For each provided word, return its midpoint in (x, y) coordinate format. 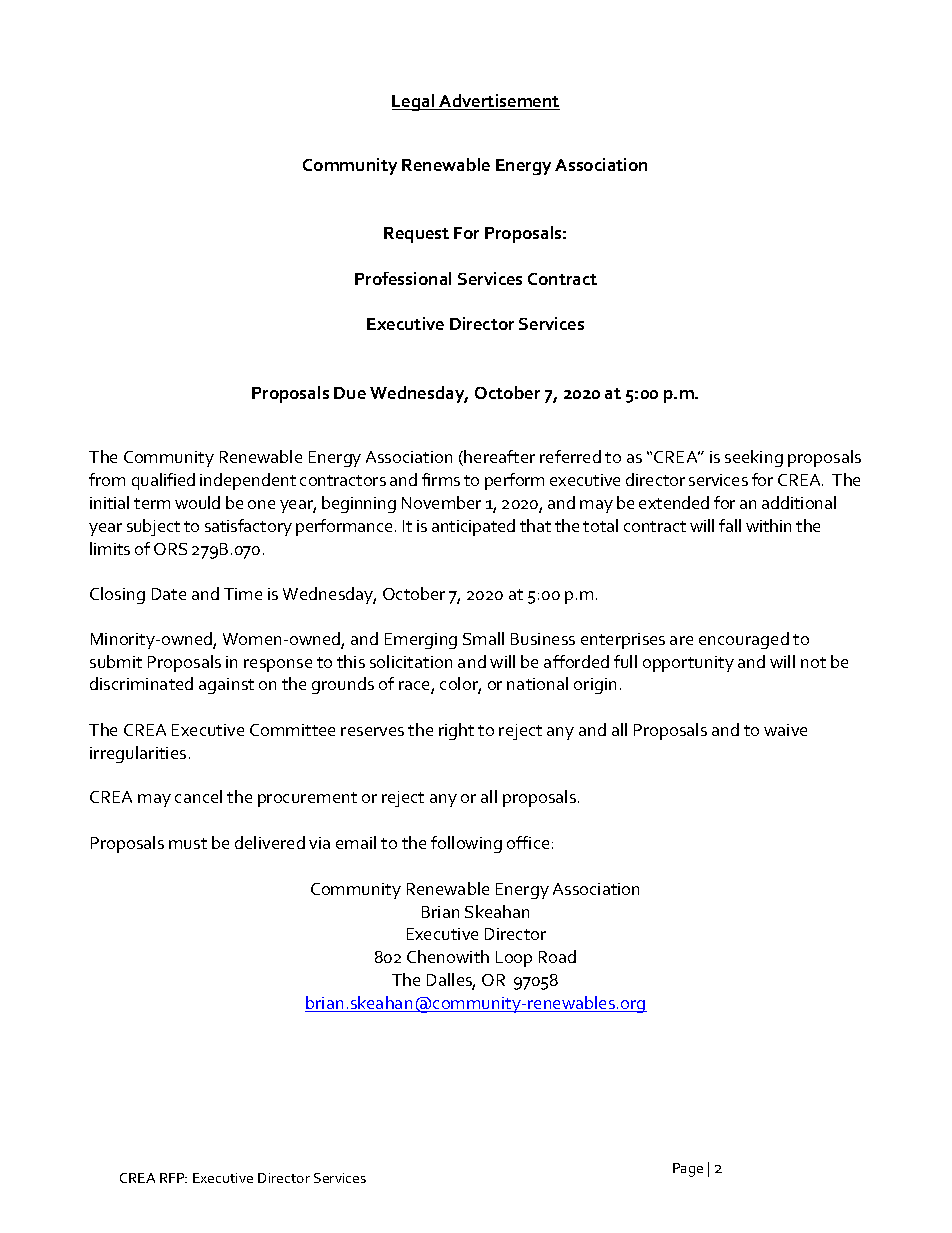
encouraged (744, 640)
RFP (173, 1178)
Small (483, 638)
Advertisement (499, 102)
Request (416, 235)
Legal (414, 102)
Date (169, 594)
